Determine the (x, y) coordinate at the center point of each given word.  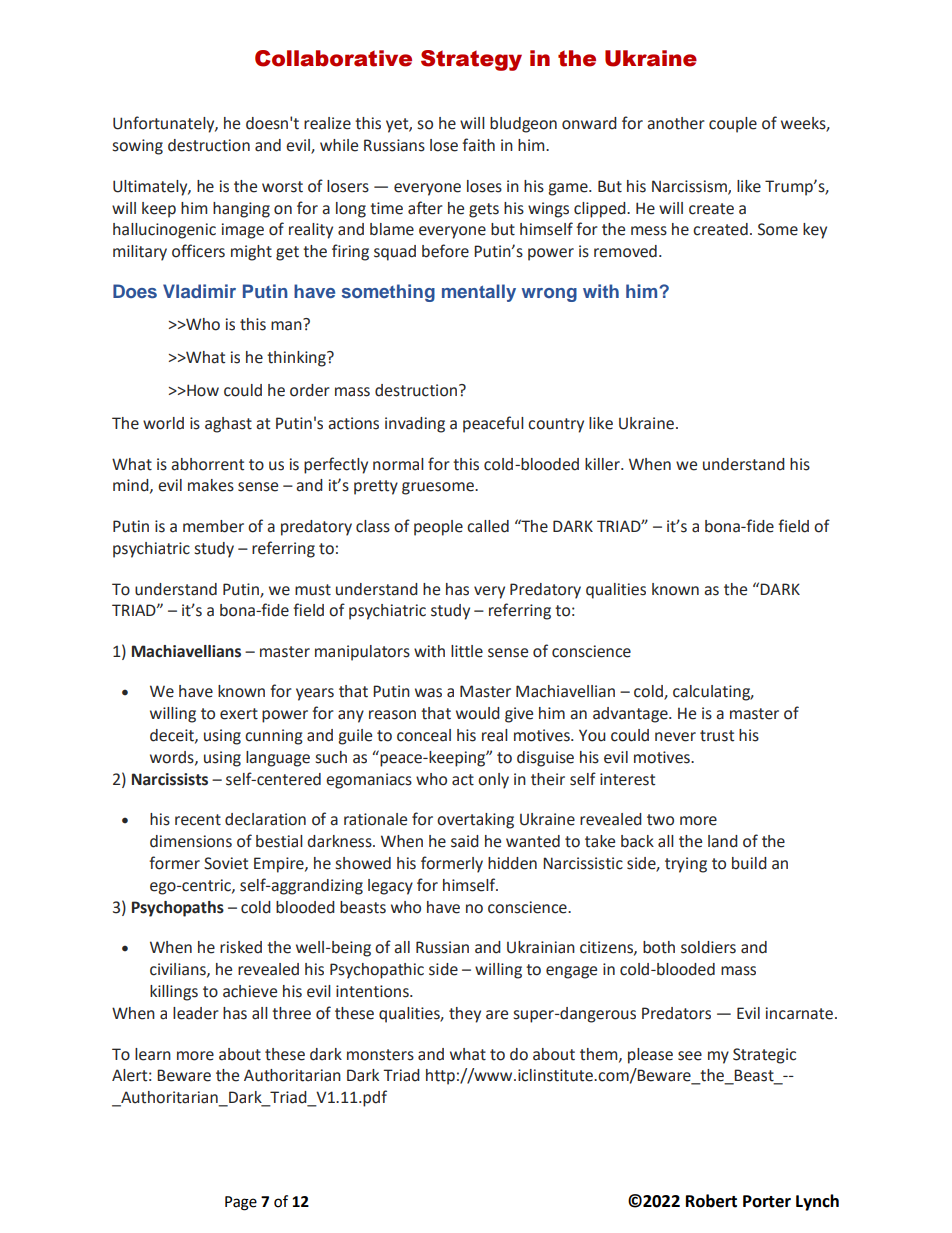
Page (241, 1203)
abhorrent (207, 464)
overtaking (475, 821)
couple (733, 125)
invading (415, 425)
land (723, 841)
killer (603, 464)
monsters (380, 1055)
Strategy (471, 60)
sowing (138, 147)
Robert (711, 1201)
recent (198, 820)
